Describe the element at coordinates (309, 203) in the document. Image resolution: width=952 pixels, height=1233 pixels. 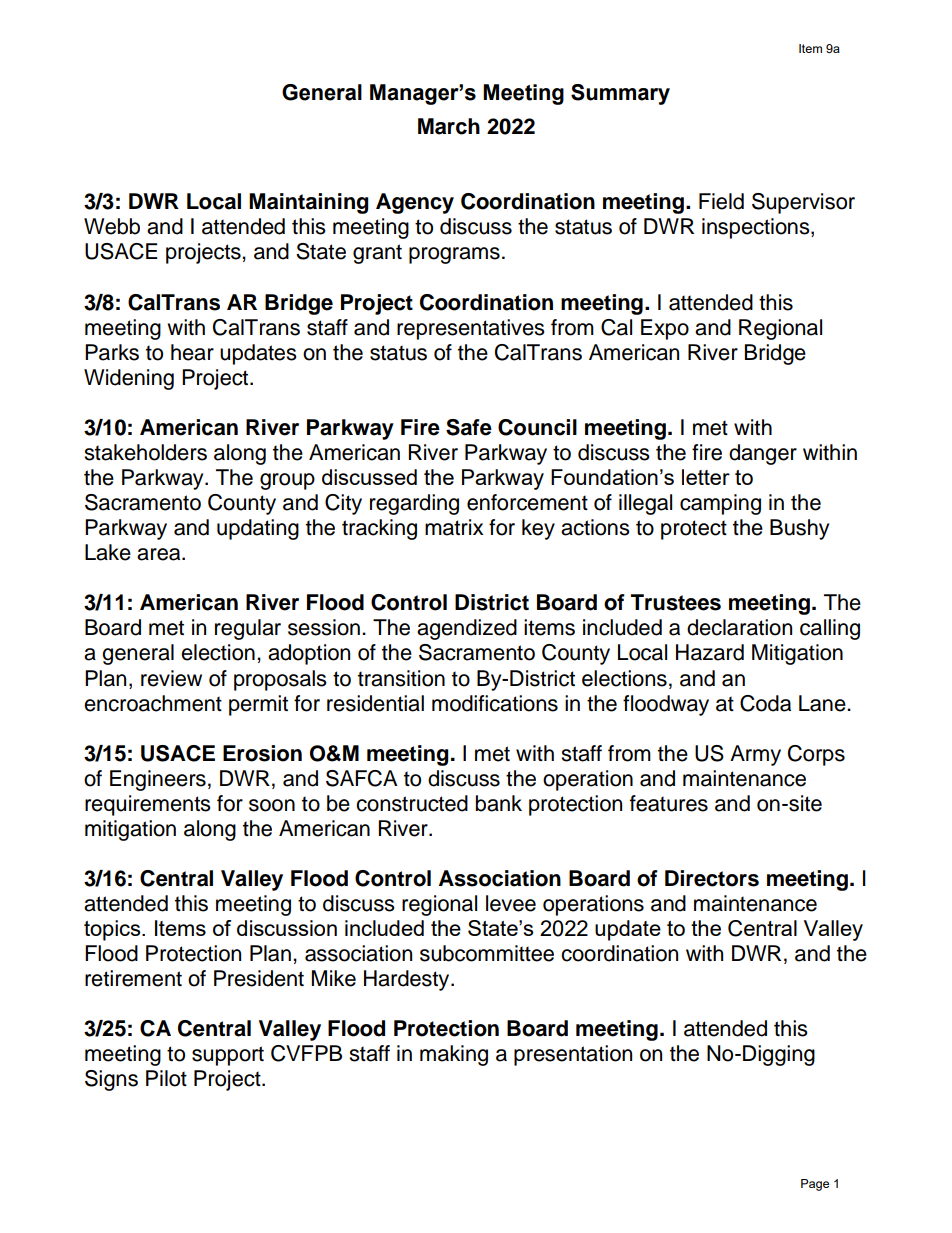
I see `Maintaining` at that location.
